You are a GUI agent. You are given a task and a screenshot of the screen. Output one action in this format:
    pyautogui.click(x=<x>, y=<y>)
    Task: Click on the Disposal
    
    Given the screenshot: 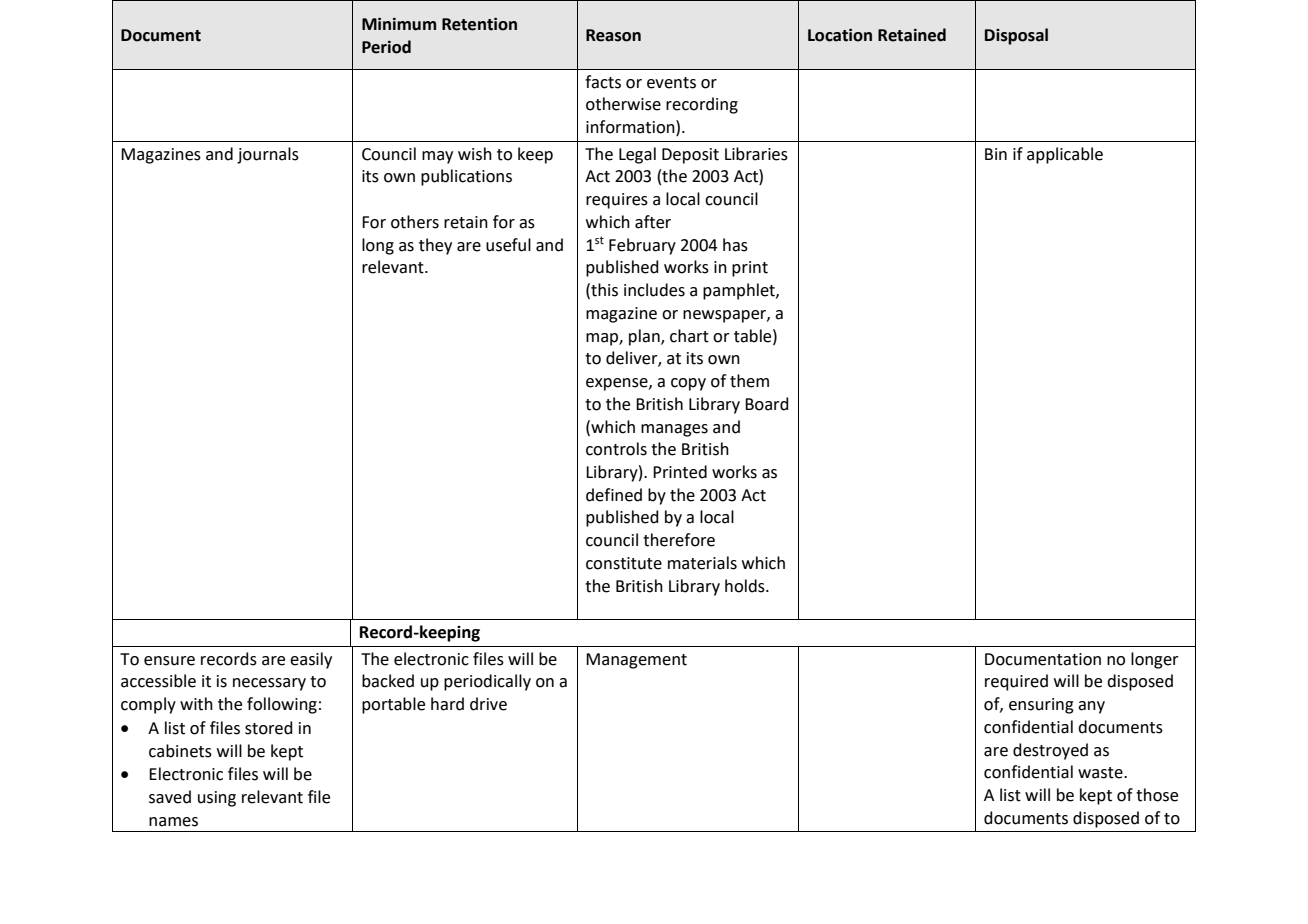 What is the action you would take?
    pyautogui.click(x=1016, y=36)
